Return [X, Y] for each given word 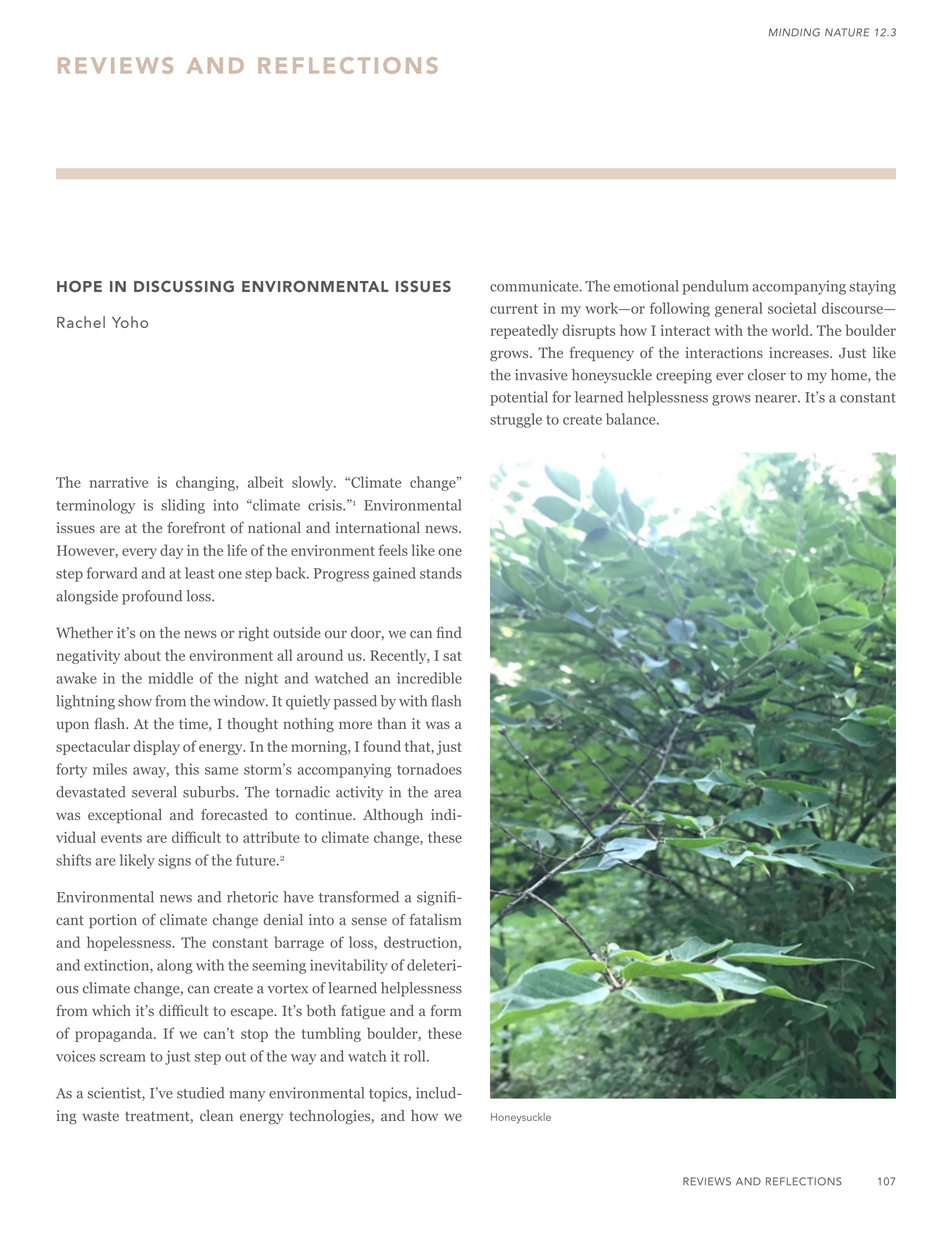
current [514, 309]
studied [201, 1093]
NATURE [847, 32]
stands [441, 573]
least [200, 573]
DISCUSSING [184, 286]
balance [632, 419]
